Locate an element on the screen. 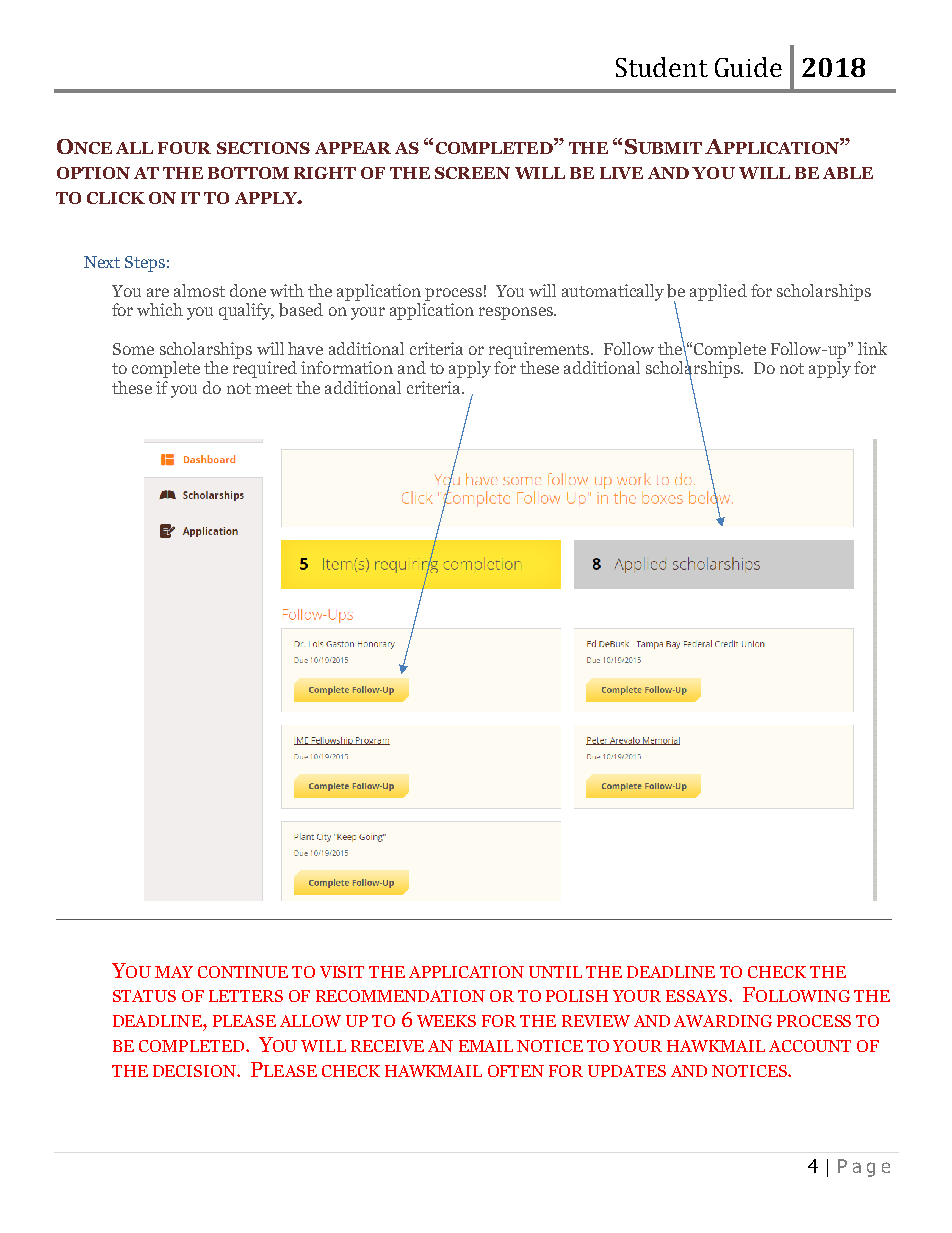  Guide is located at coordinates (748, 67).
